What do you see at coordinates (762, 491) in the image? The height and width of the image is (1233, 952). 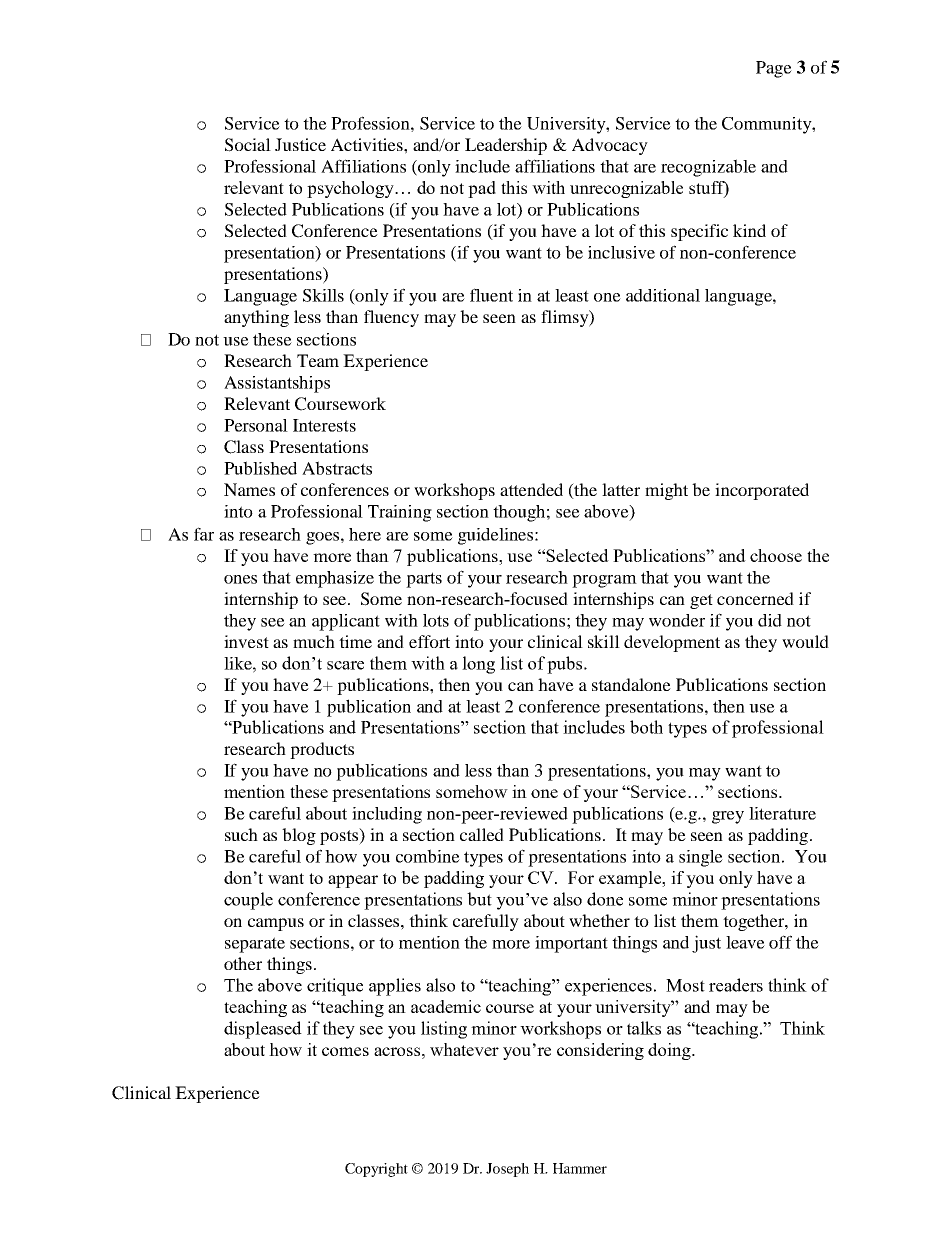 I see `incorporated` at bounding box center [762, 491].
